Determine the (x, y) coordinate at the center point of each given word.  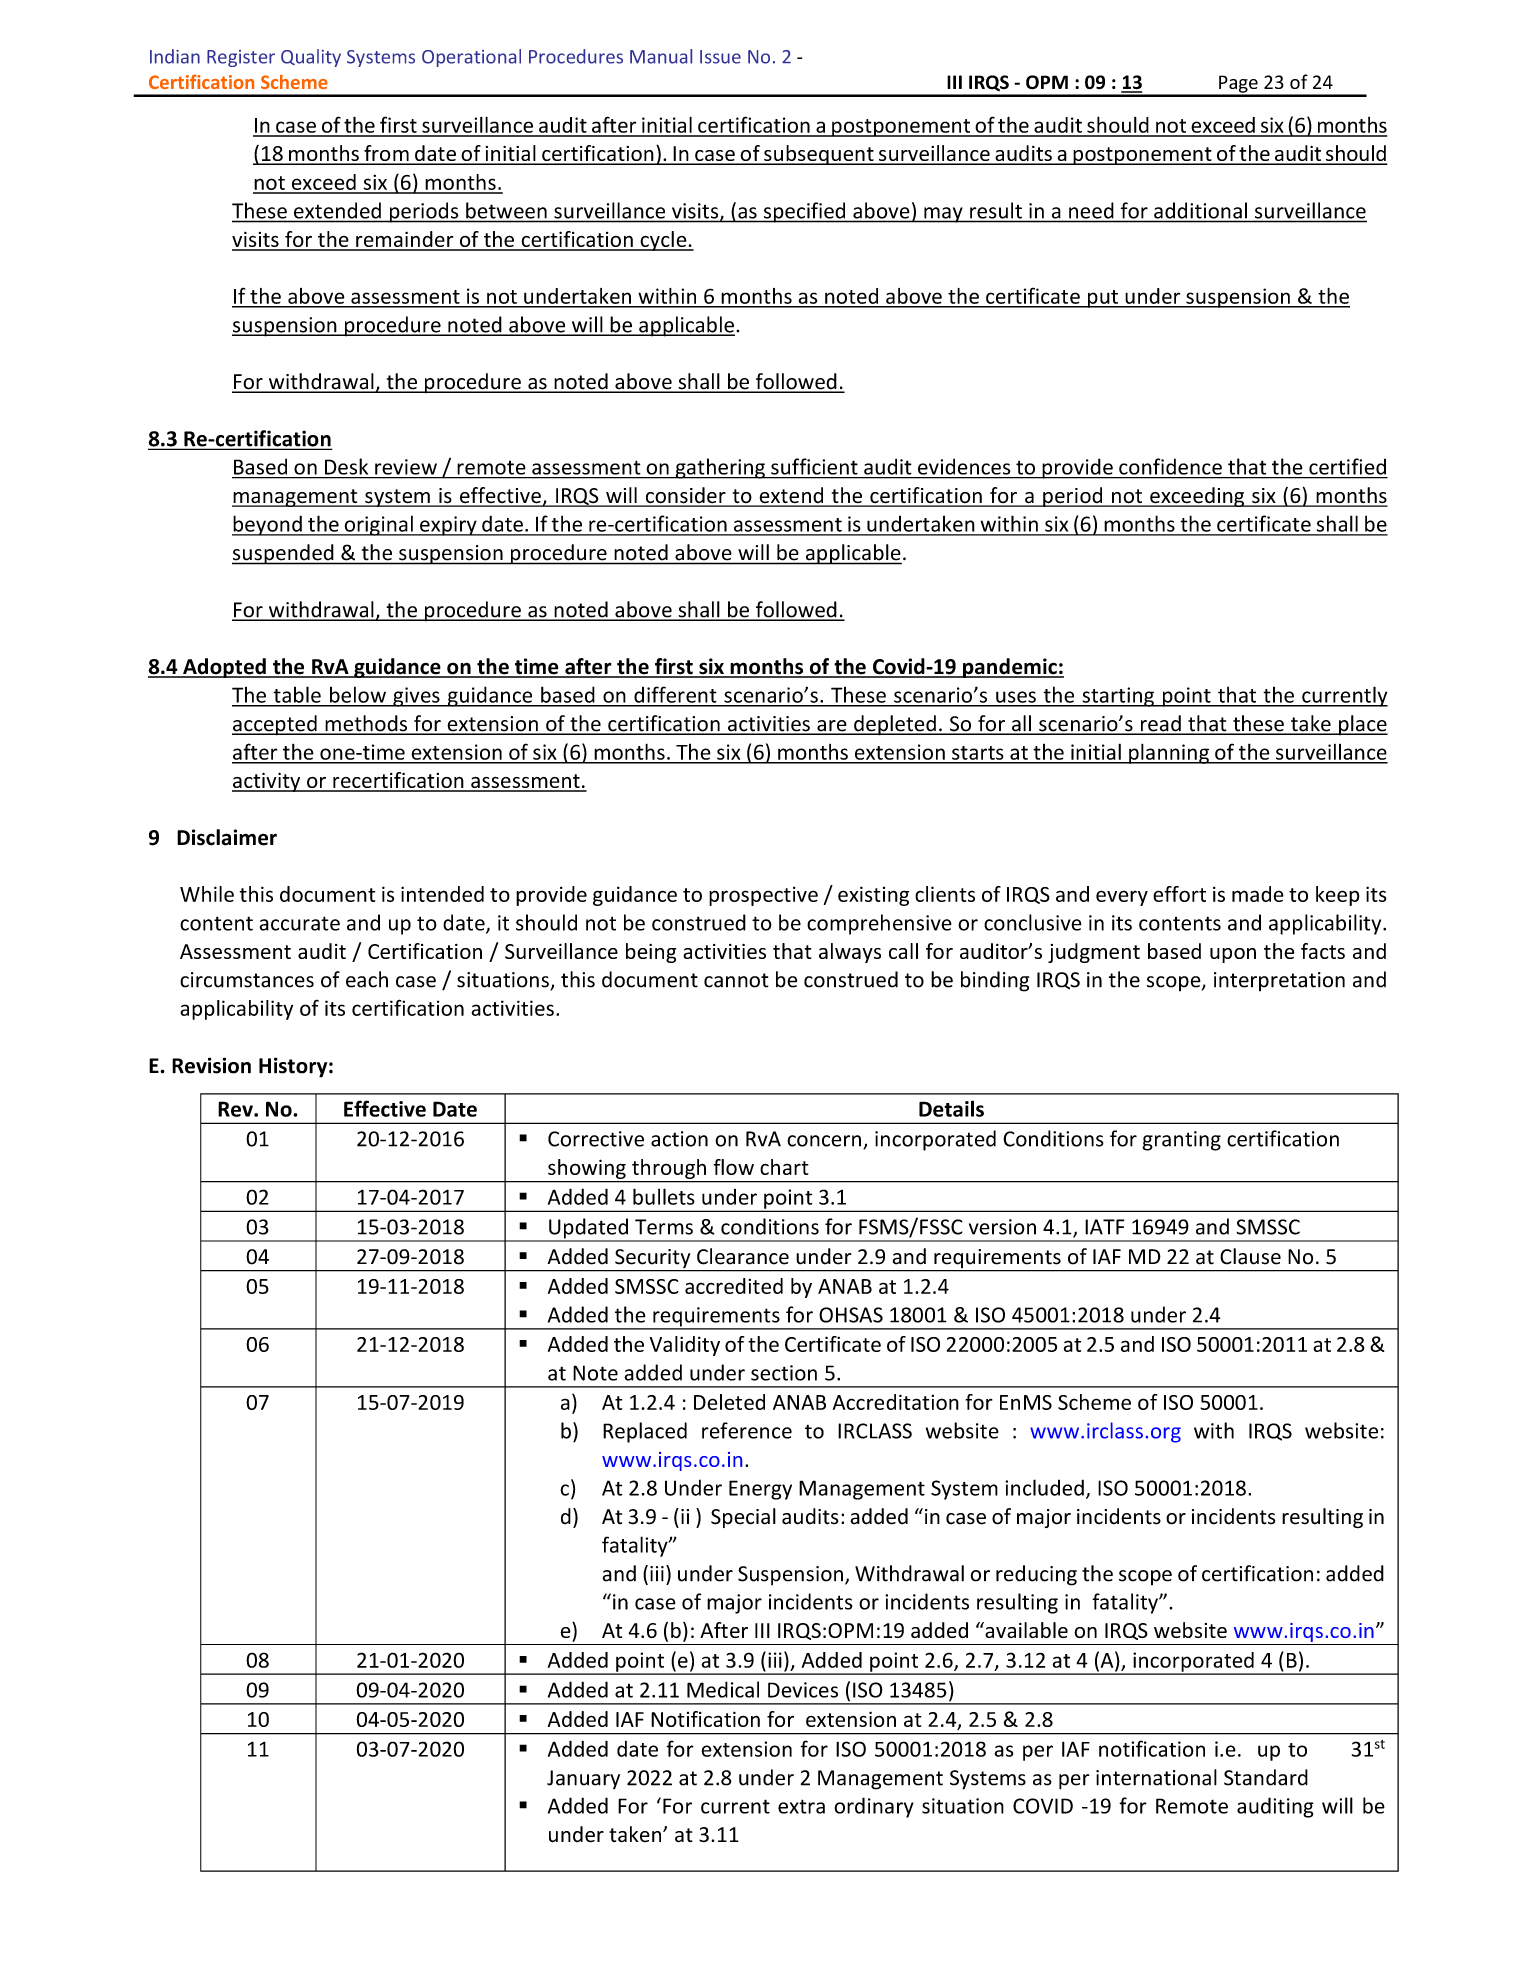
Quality (311, 58)
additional (1200, 210)
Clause (1250, 1256)
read (1160, 724)
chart (784, 1167)
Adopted (224, 668)
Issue (720, 57)
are (832, 727)
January (583, 1779)
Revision (211, 1065)
